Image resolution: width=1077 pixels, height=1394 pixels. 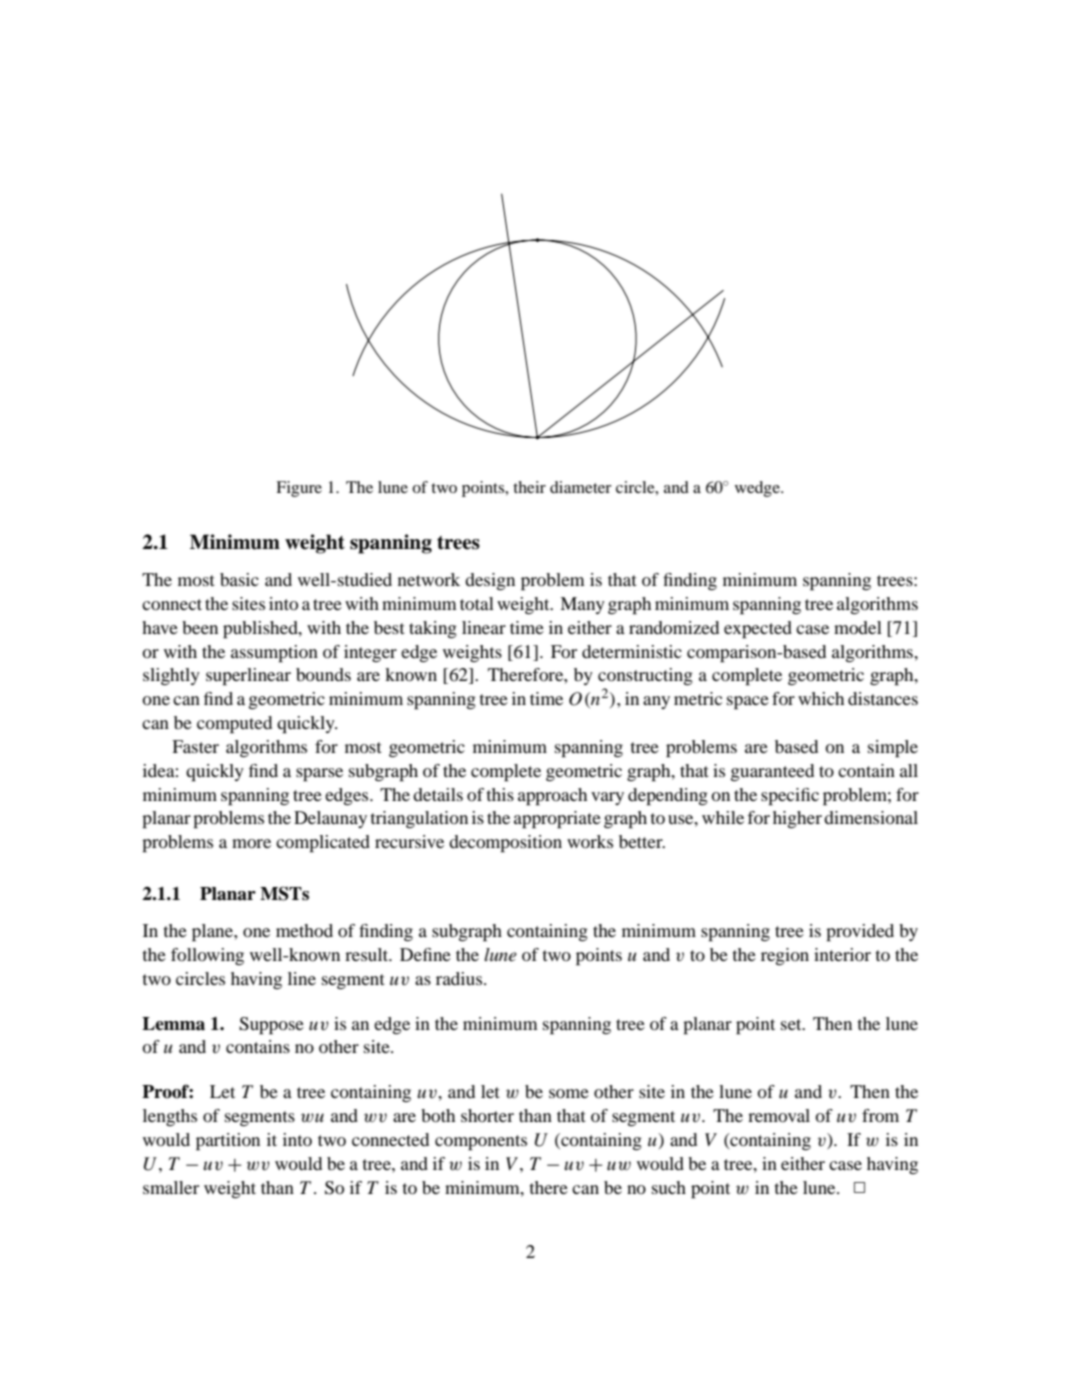 What do you see at coordinates (299, 489) in the page?
I see `Figure` at bounding box center [299, 489].
